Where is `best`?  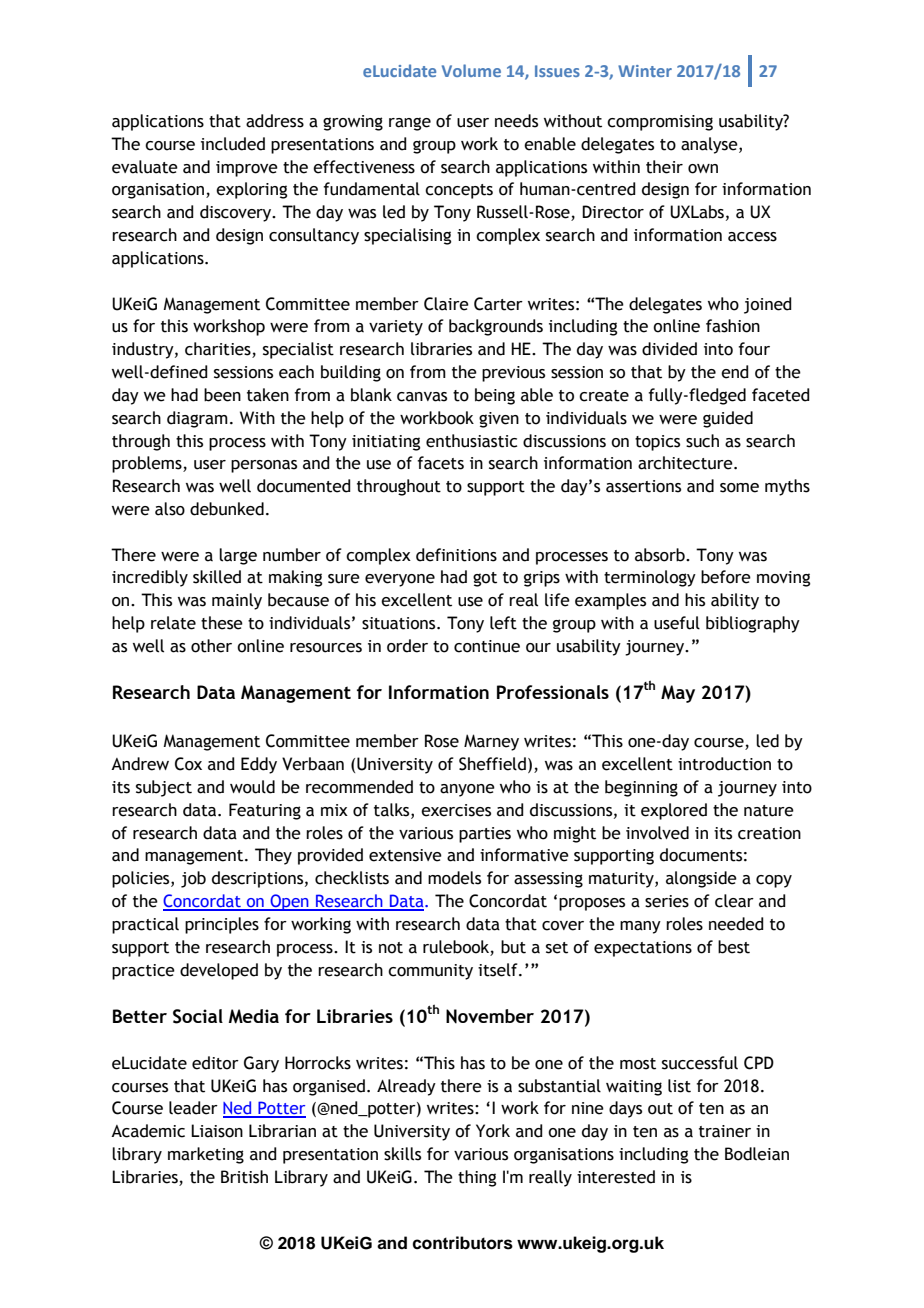 best is located at coordinates (734, 947).
